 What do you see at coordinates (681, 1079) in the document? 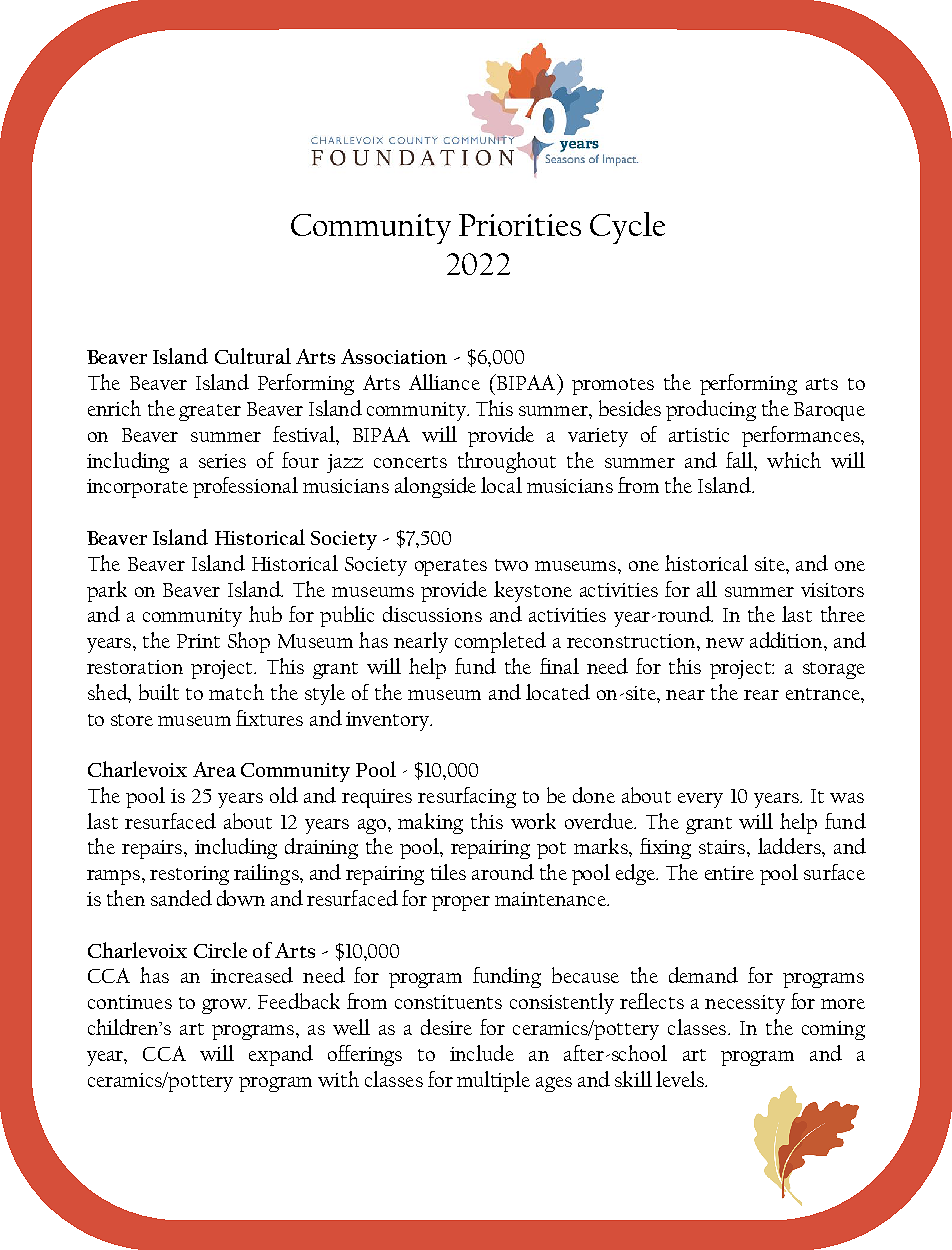
I see `levels` at bounding box center [681, 1079].
